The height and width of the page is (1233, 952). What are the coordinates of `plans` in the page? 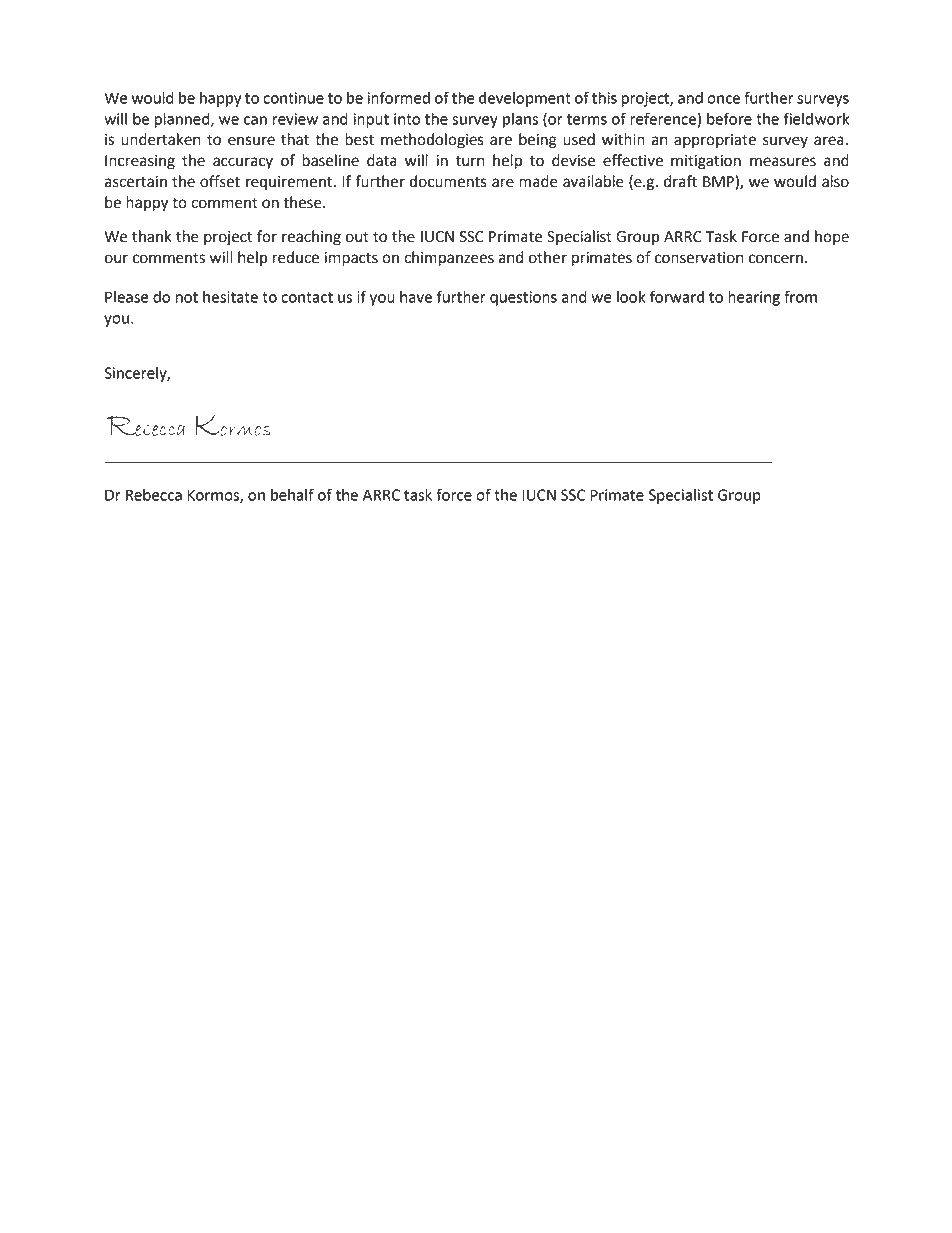 It's located at (520, 120).
